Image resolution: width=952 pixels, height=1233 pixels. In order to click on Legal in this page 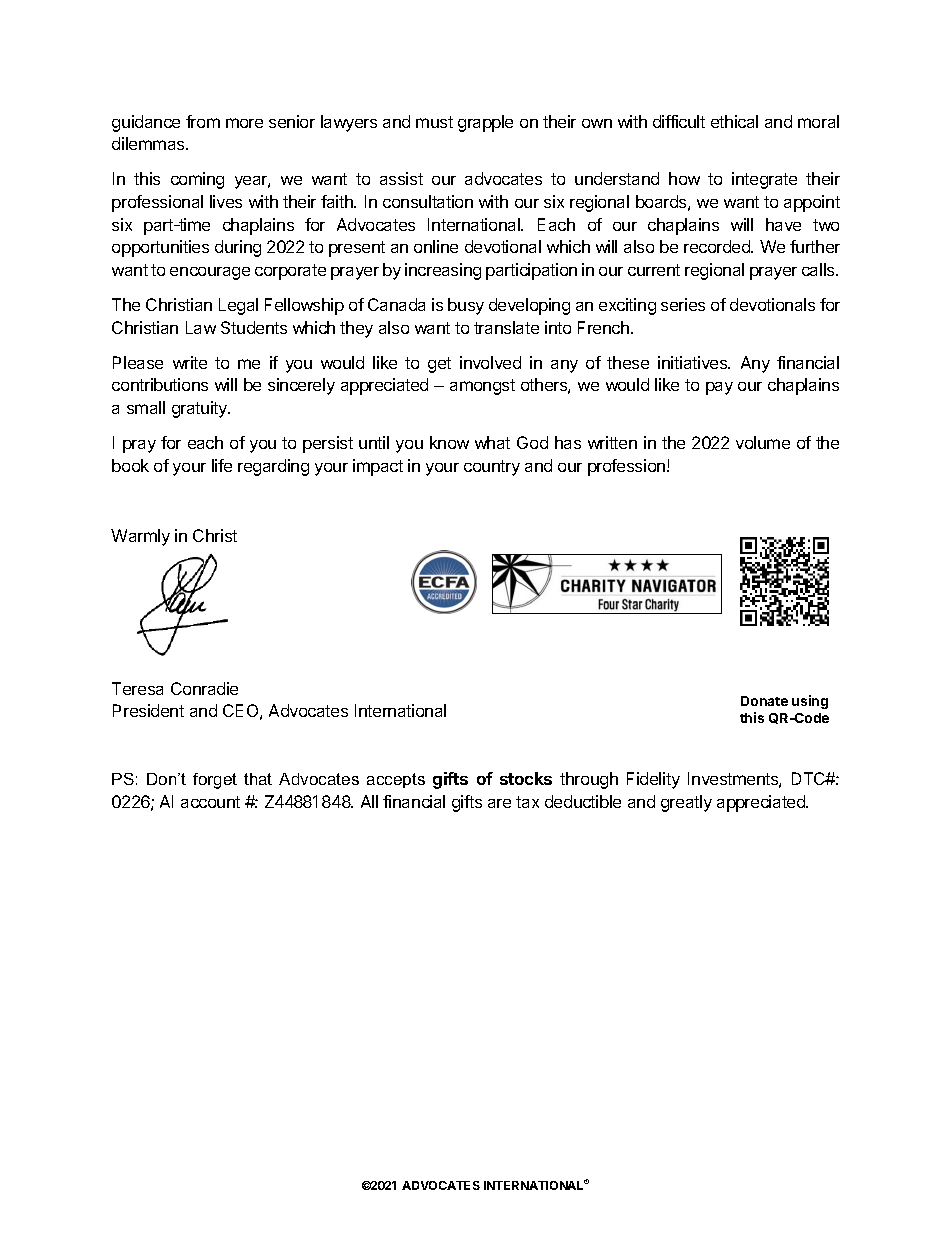, I will do `click(238, 306)`.
